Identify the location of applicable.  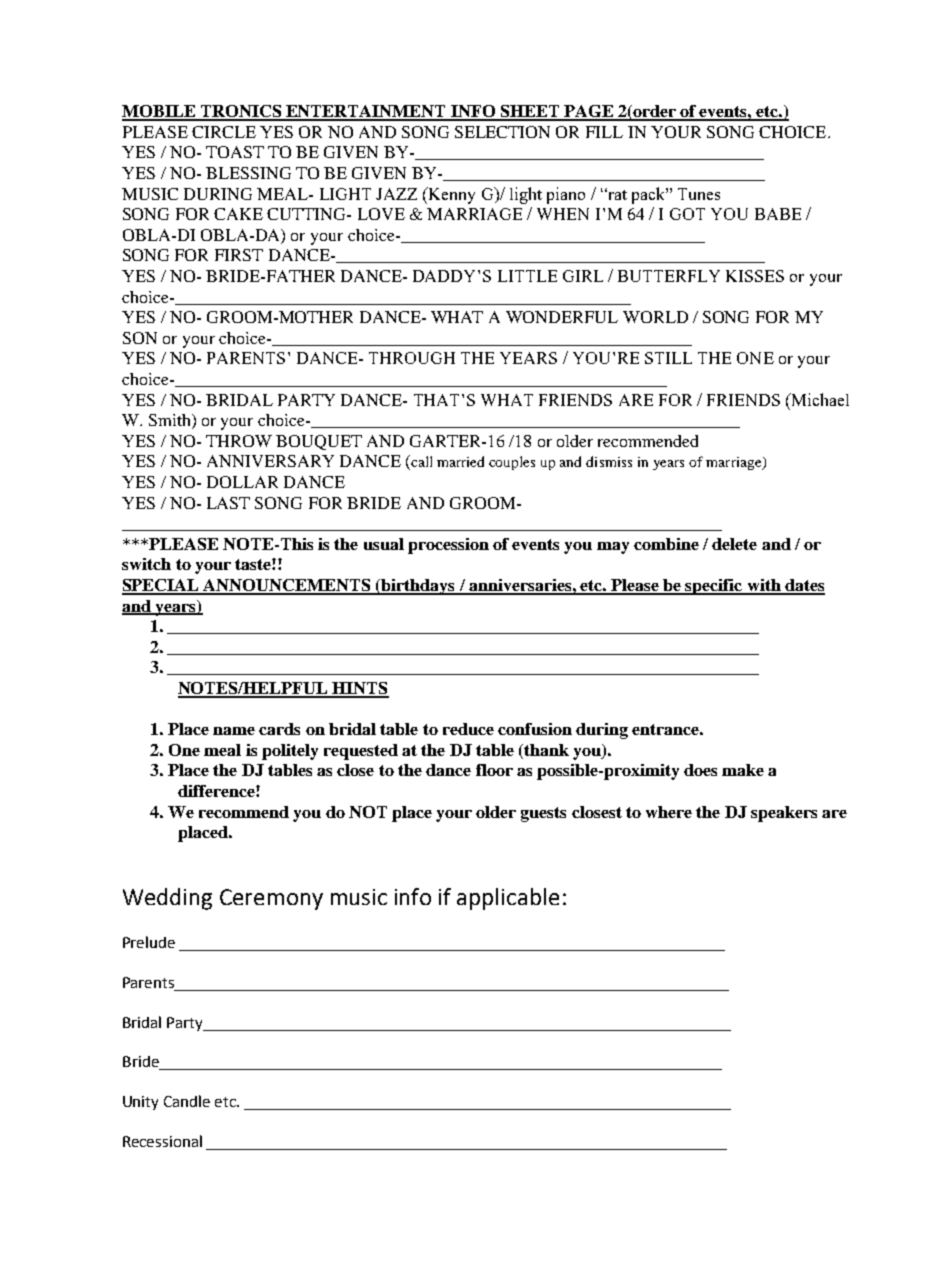
(508, 899).
